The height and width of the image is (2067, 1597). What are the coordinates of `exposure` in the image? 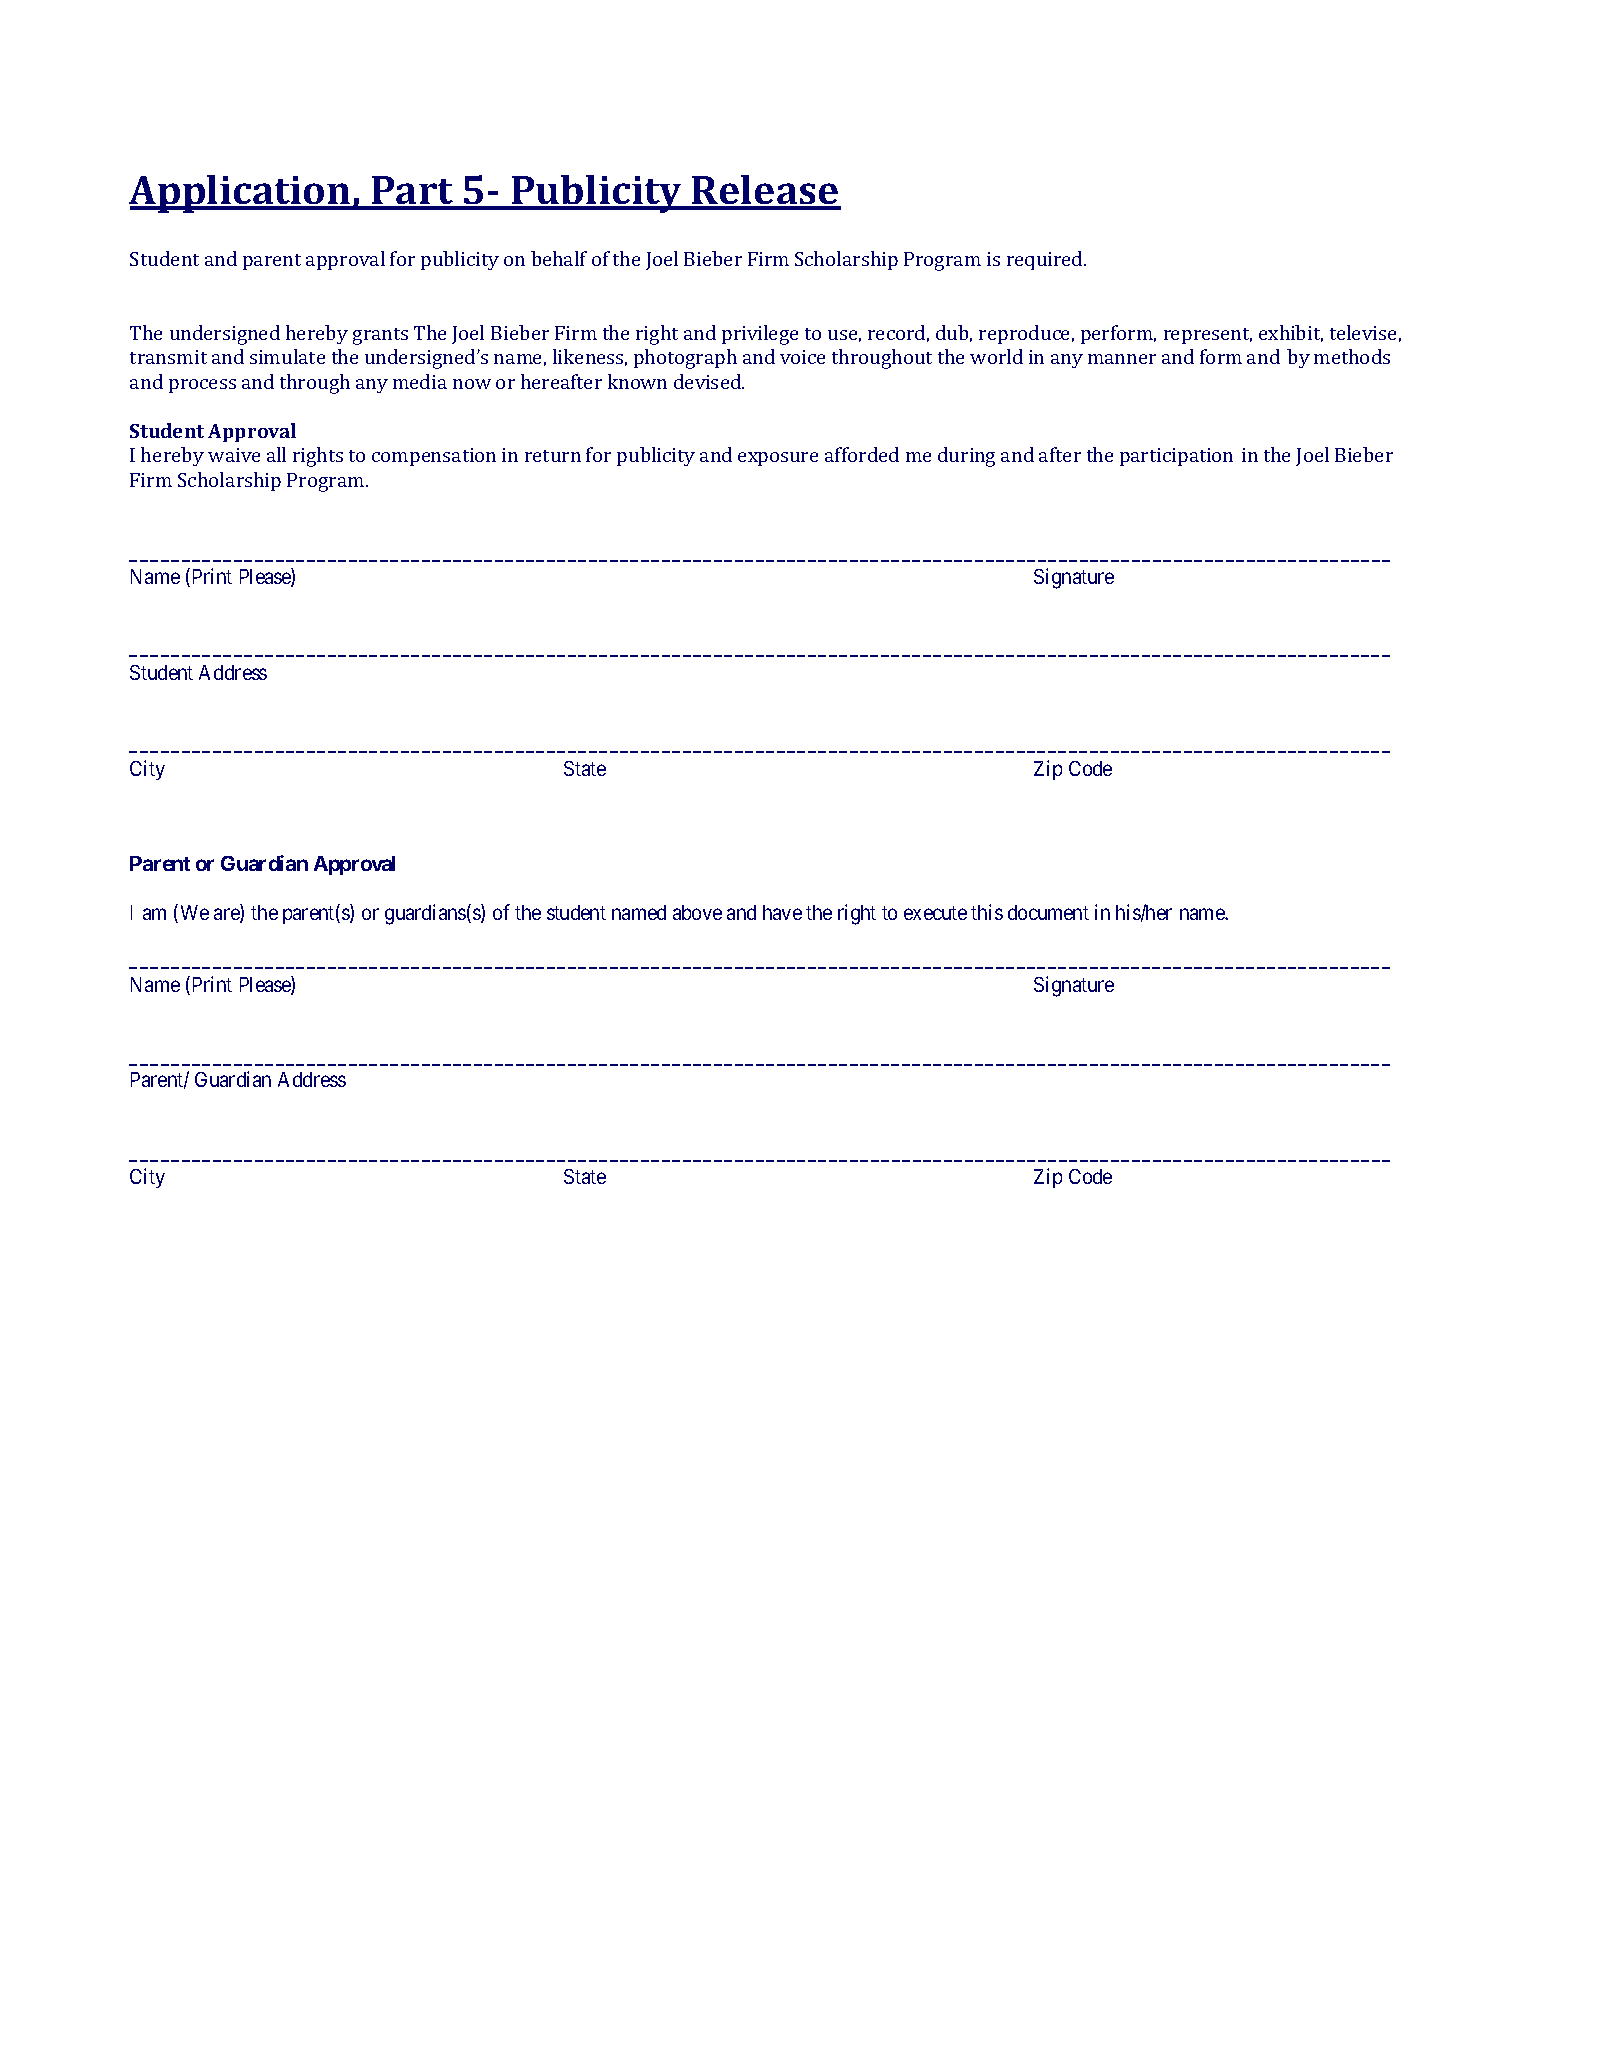 It's located at (778, 459).
